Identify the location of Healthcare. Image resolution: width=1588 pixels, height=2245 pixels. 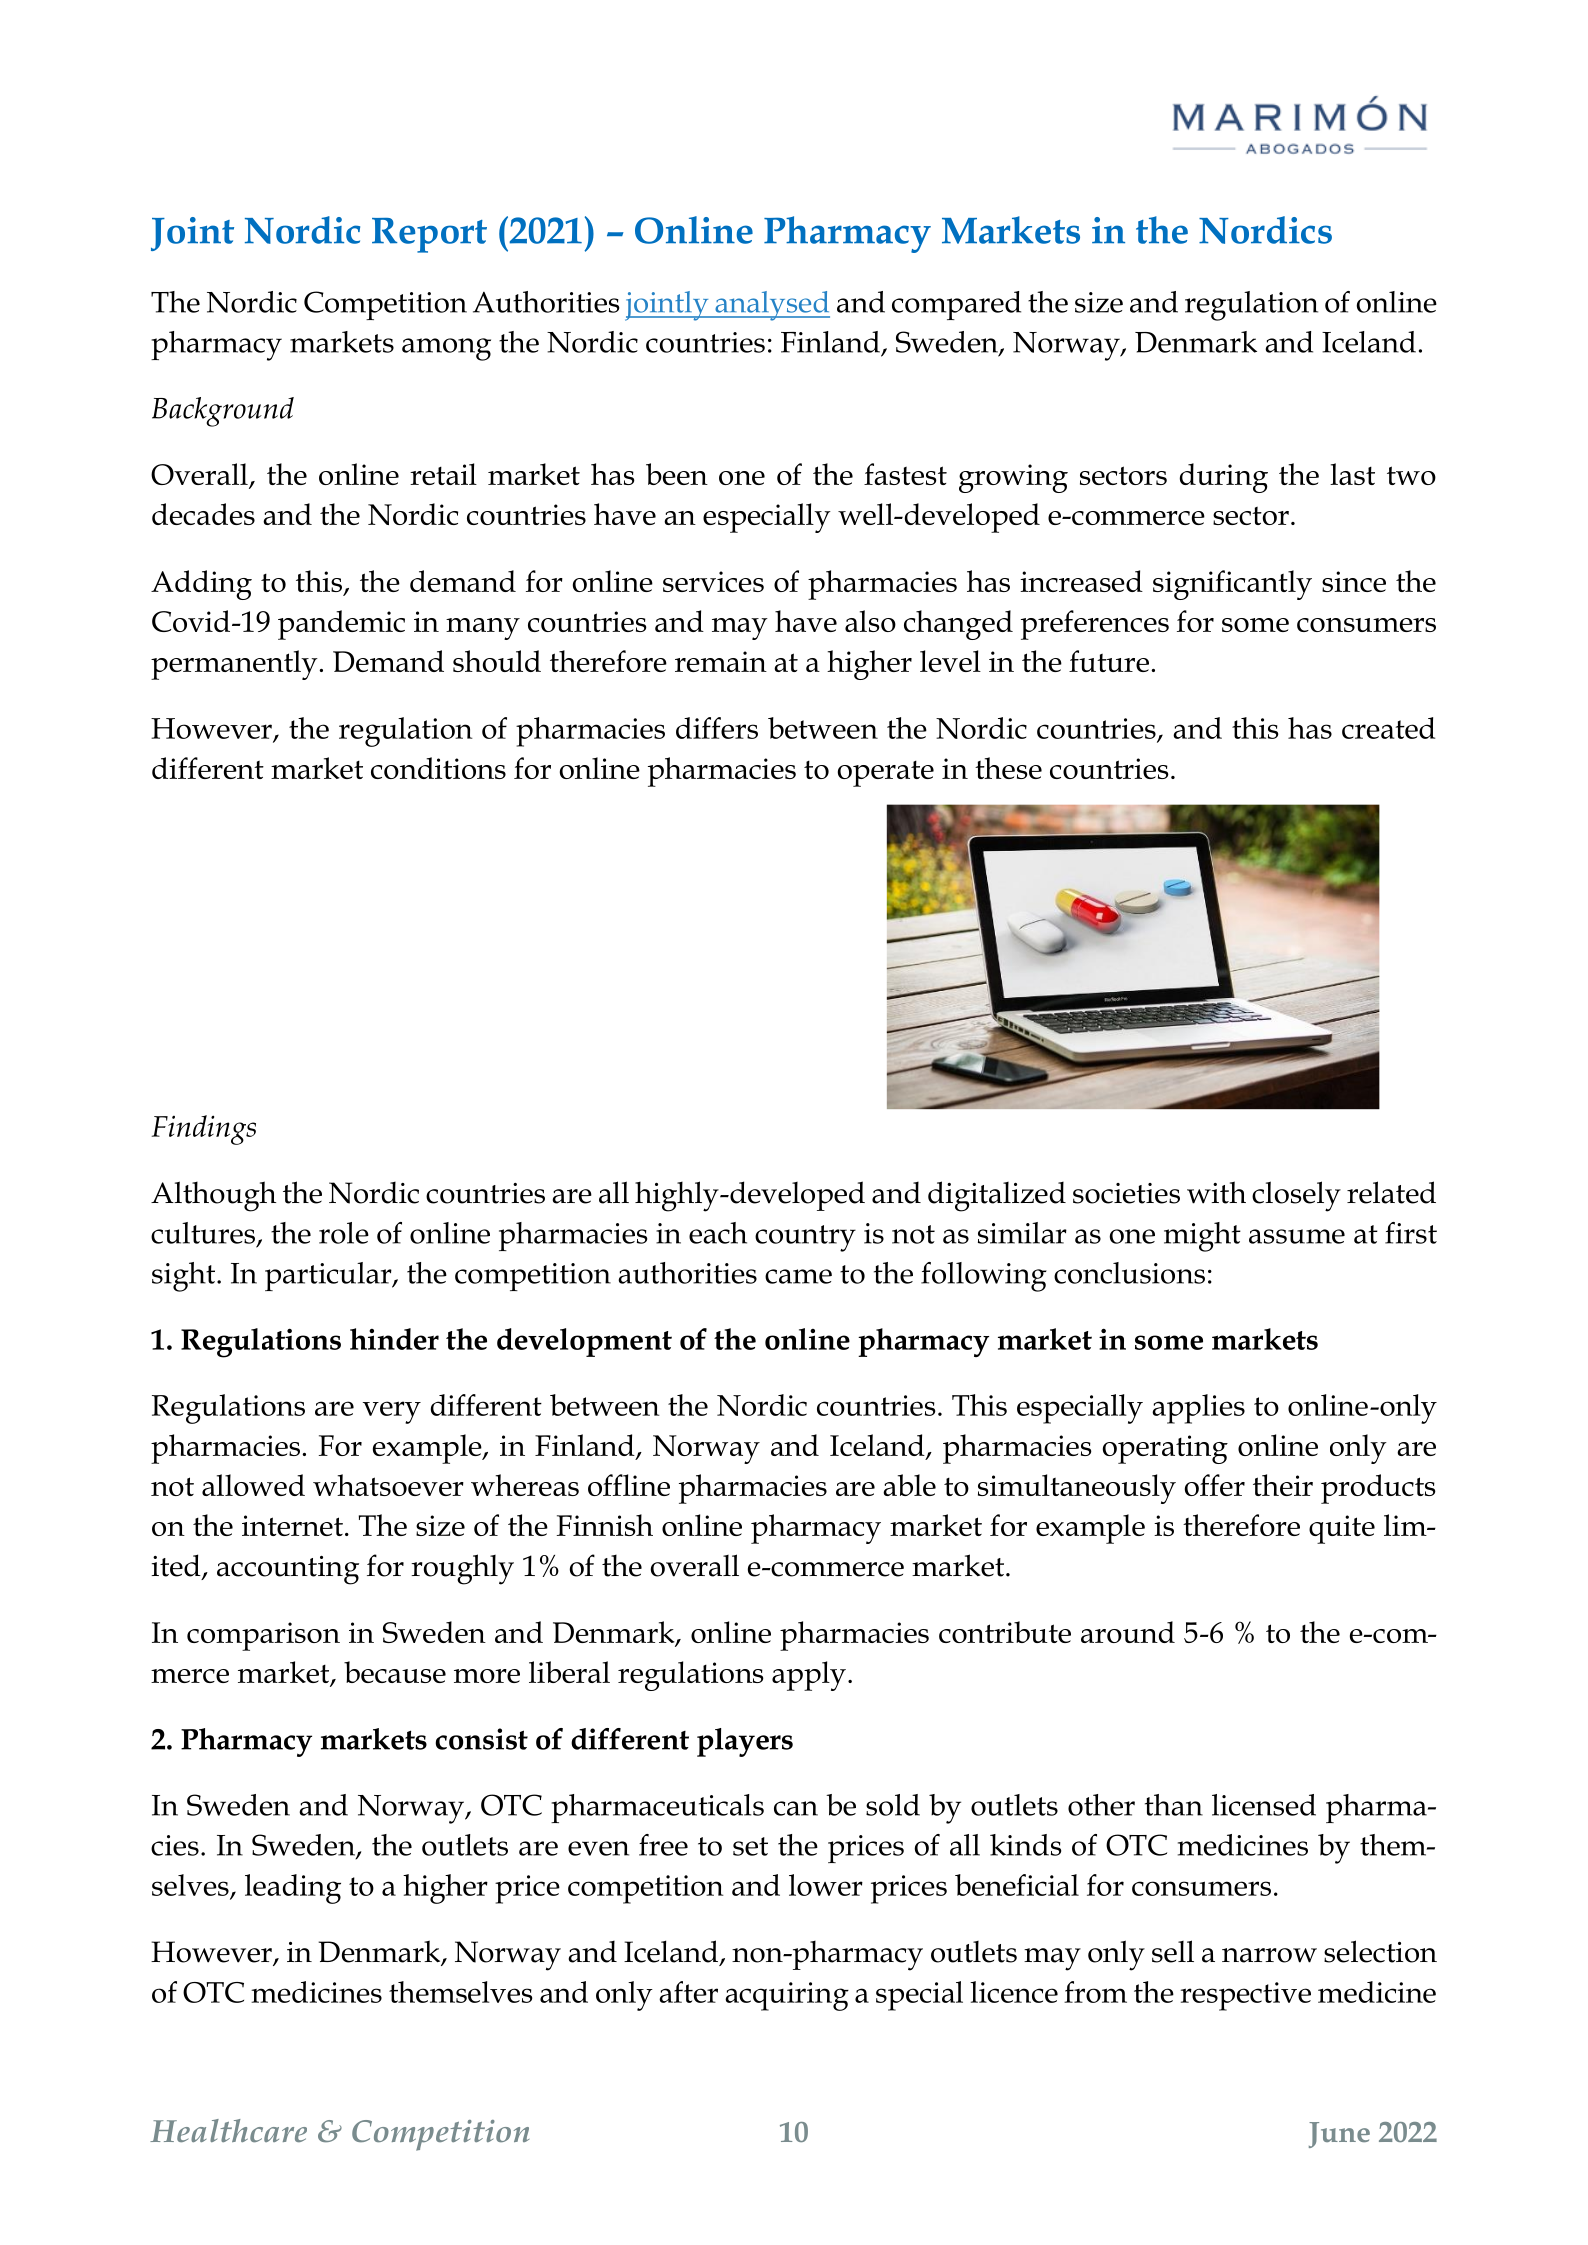
(228, 2130).
